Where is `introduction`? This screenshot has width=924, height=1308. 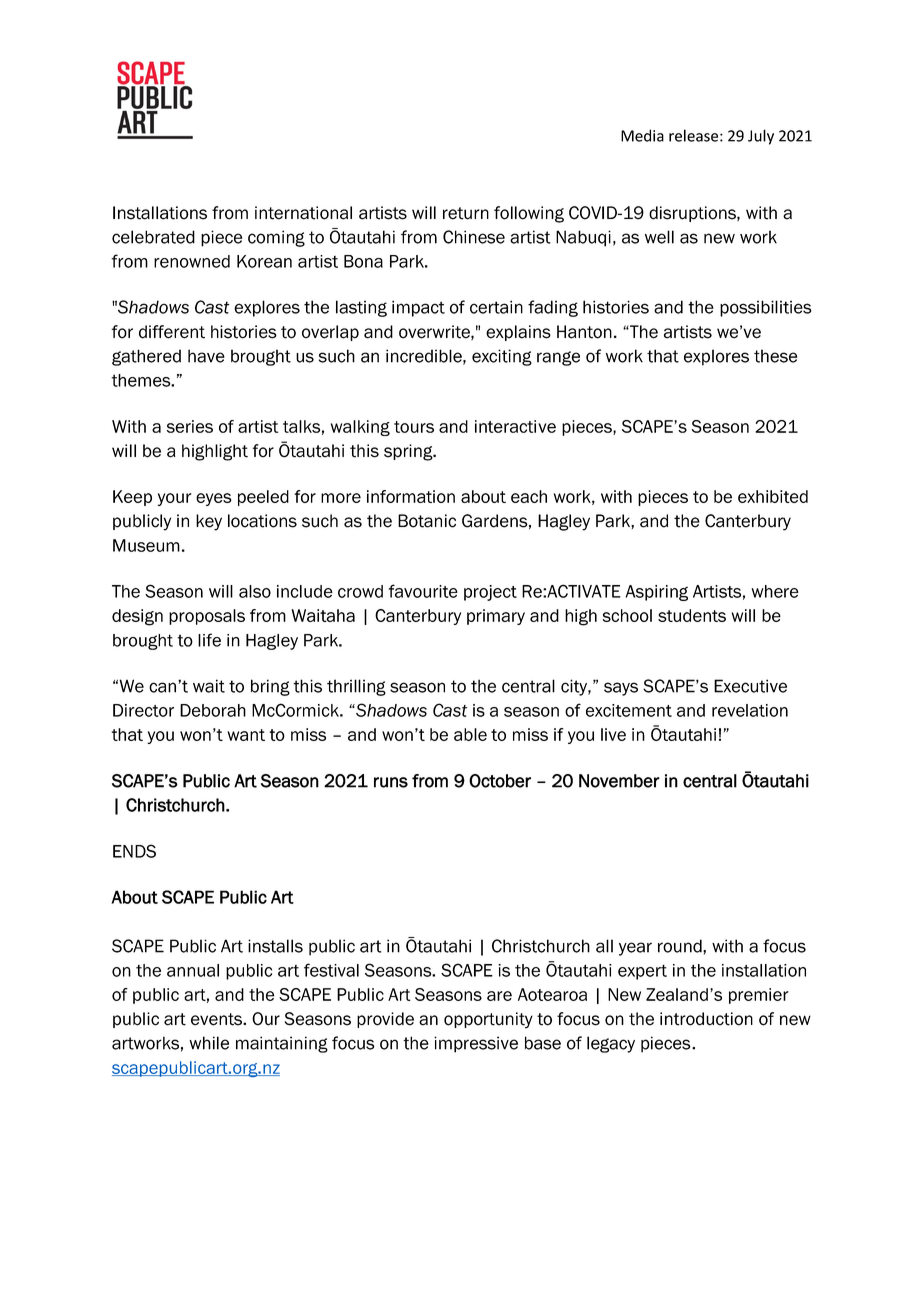
introduction is located at coordinates (706, 1019).
